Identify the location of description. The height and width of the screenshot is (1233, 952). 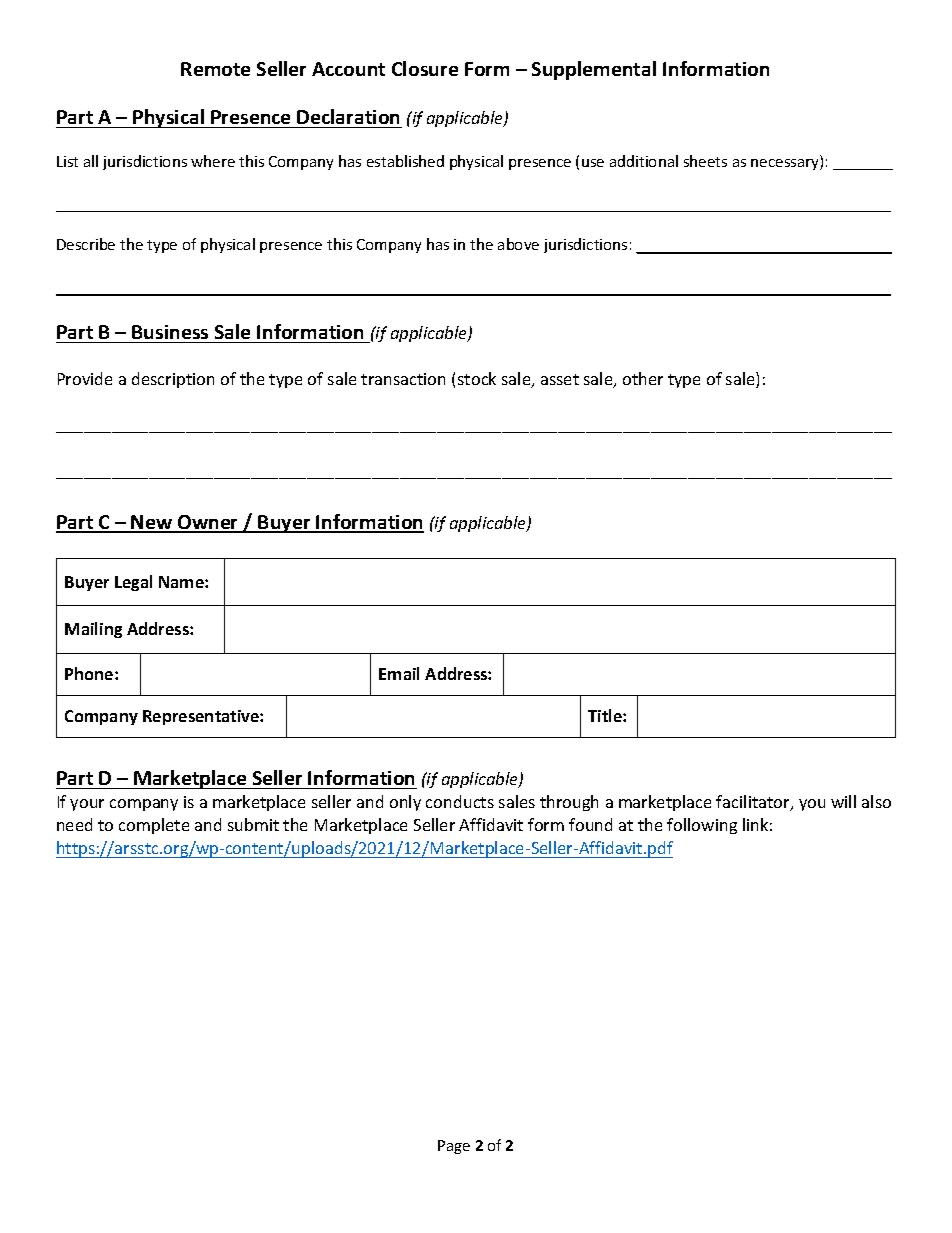
(173, 380).
